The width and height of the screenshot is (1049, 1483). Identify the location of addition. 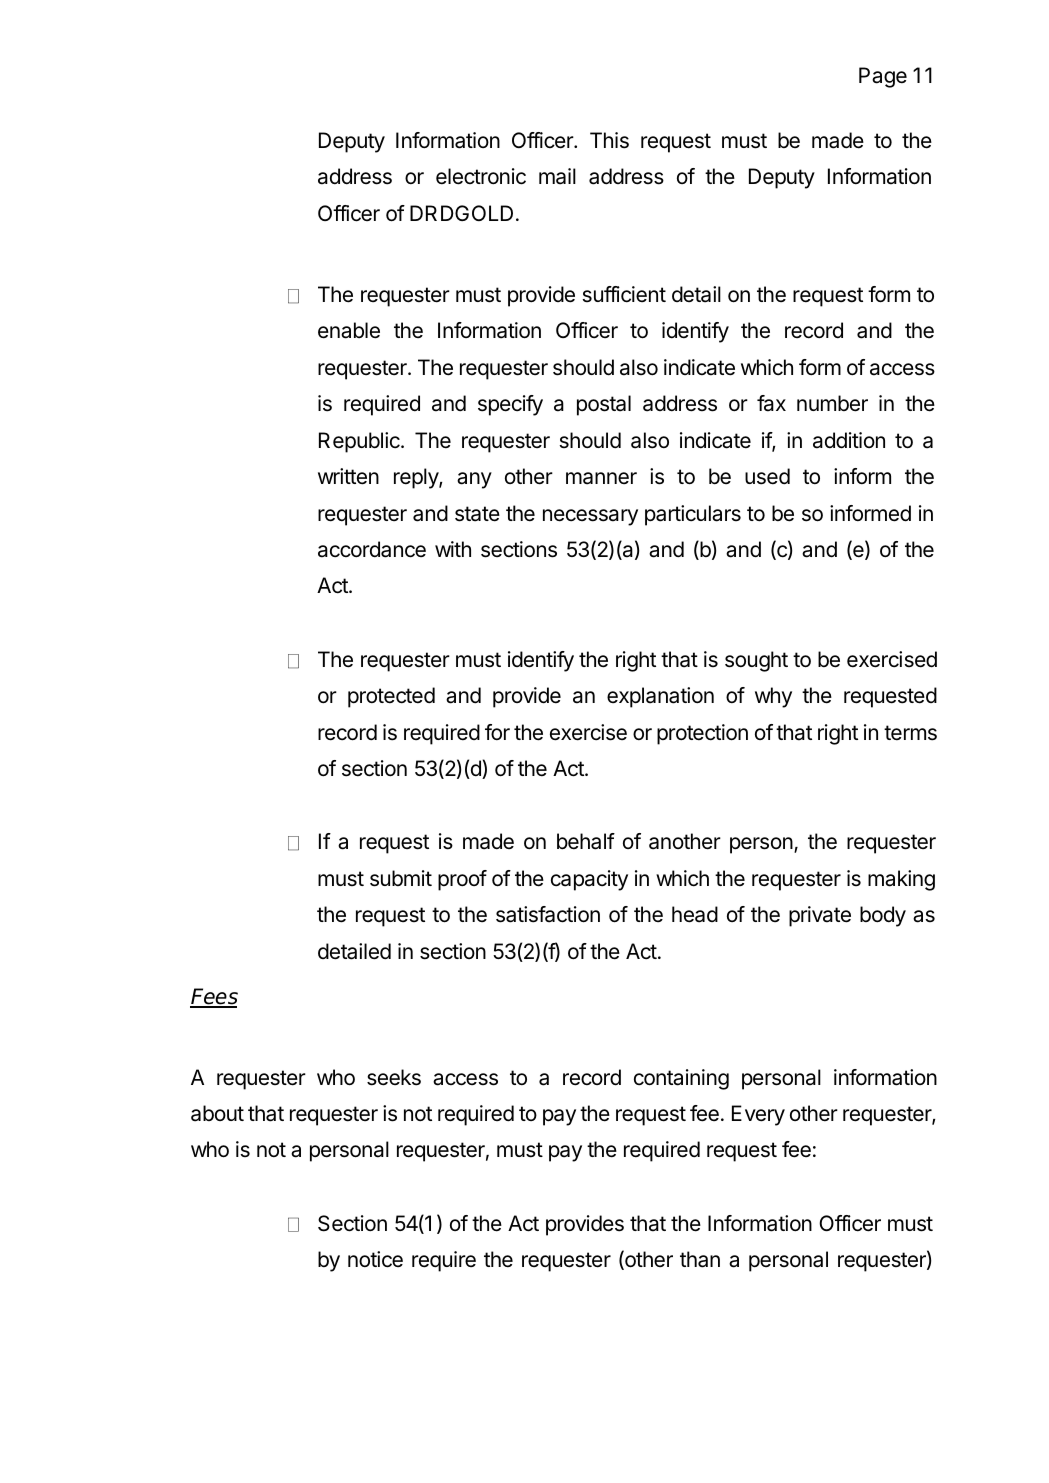
(849, 440).
